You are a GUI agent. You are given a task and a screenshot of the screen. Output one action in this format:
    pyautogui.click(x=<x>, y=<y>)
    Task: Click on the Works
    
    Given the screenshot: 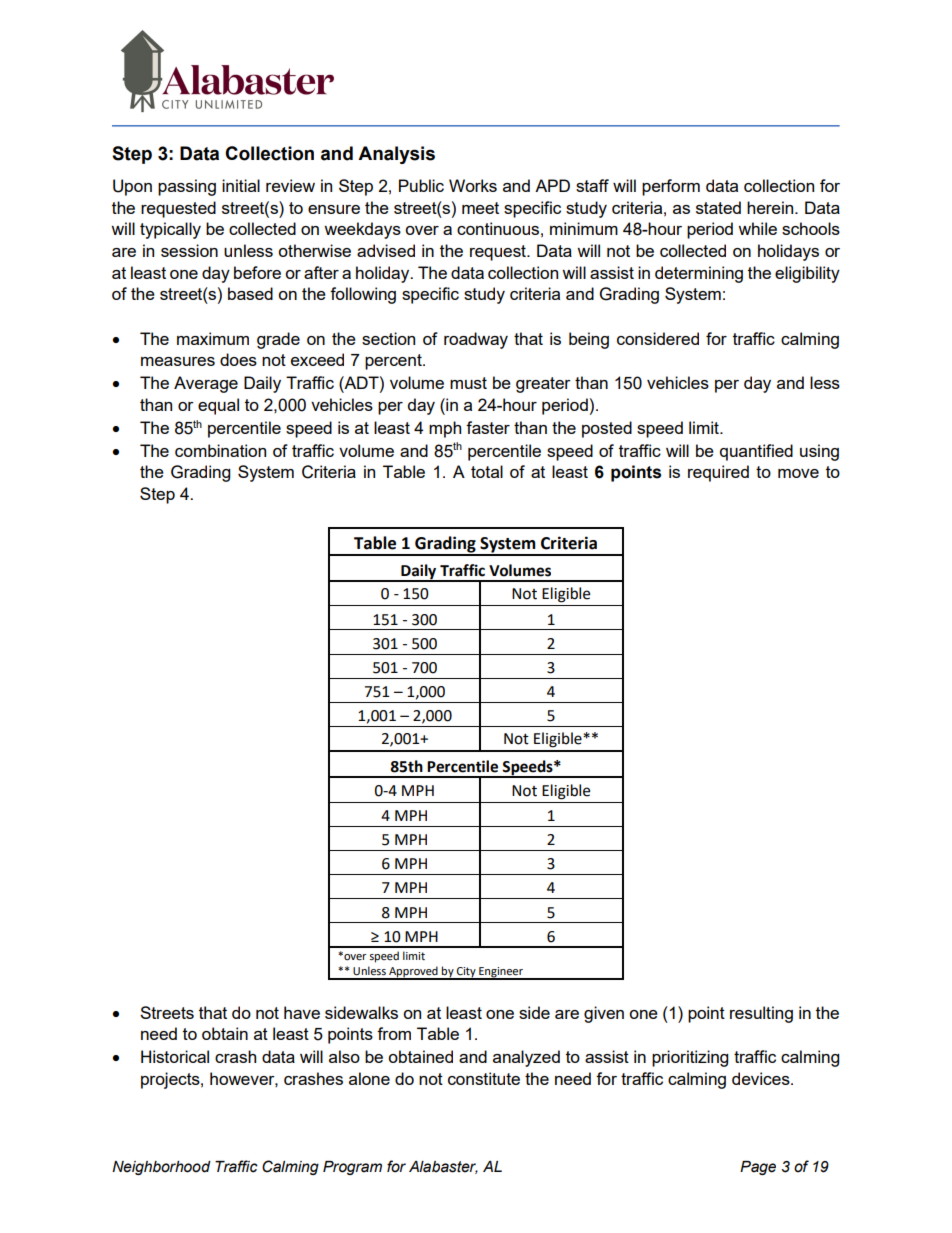 What is the action you would take?
    pyautogui.click(x=473, y=185)
